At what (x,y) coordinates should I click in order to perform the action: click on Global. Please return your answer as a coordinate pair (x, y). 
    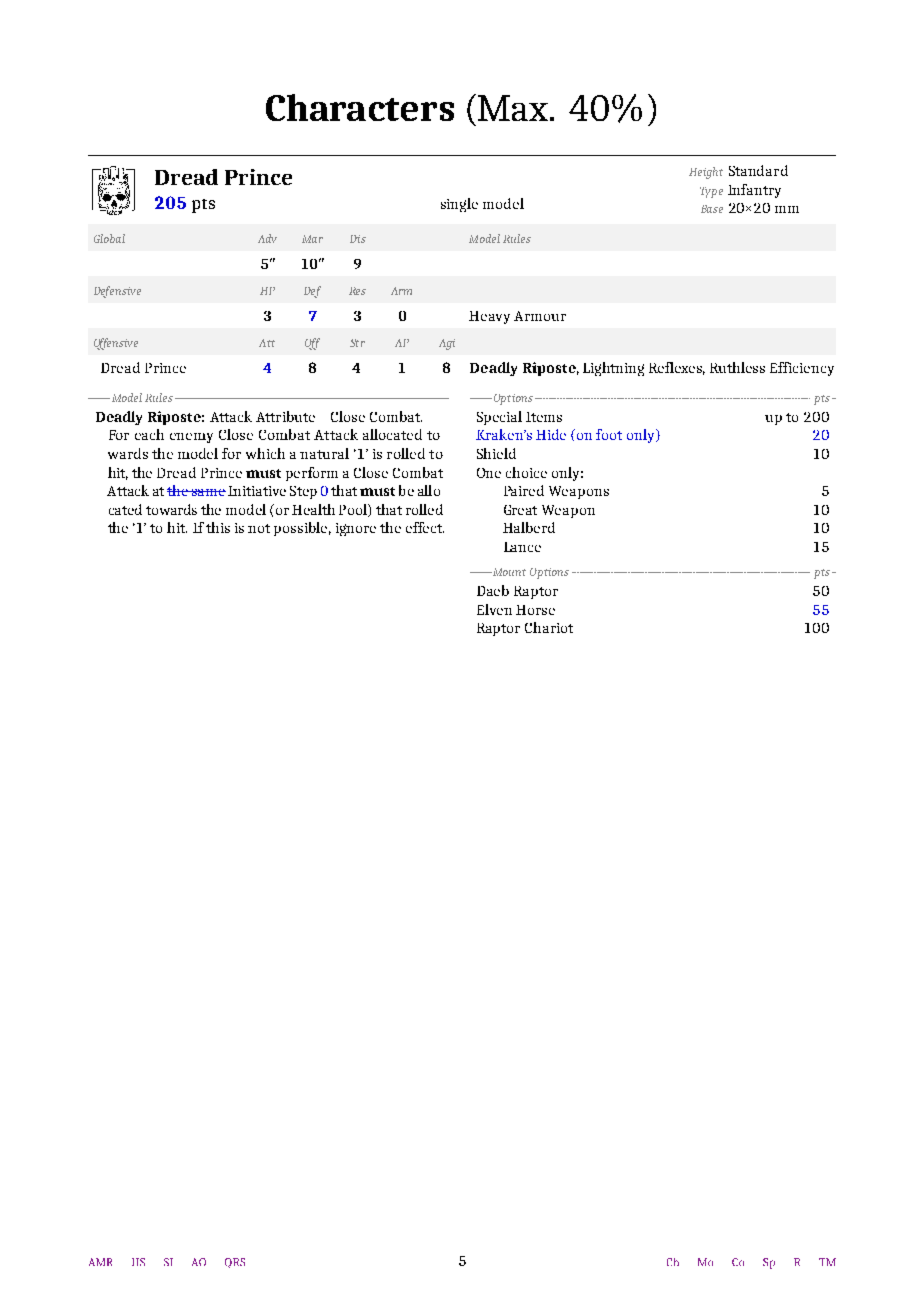
    Looking at the image, I should click on (109, 238).
